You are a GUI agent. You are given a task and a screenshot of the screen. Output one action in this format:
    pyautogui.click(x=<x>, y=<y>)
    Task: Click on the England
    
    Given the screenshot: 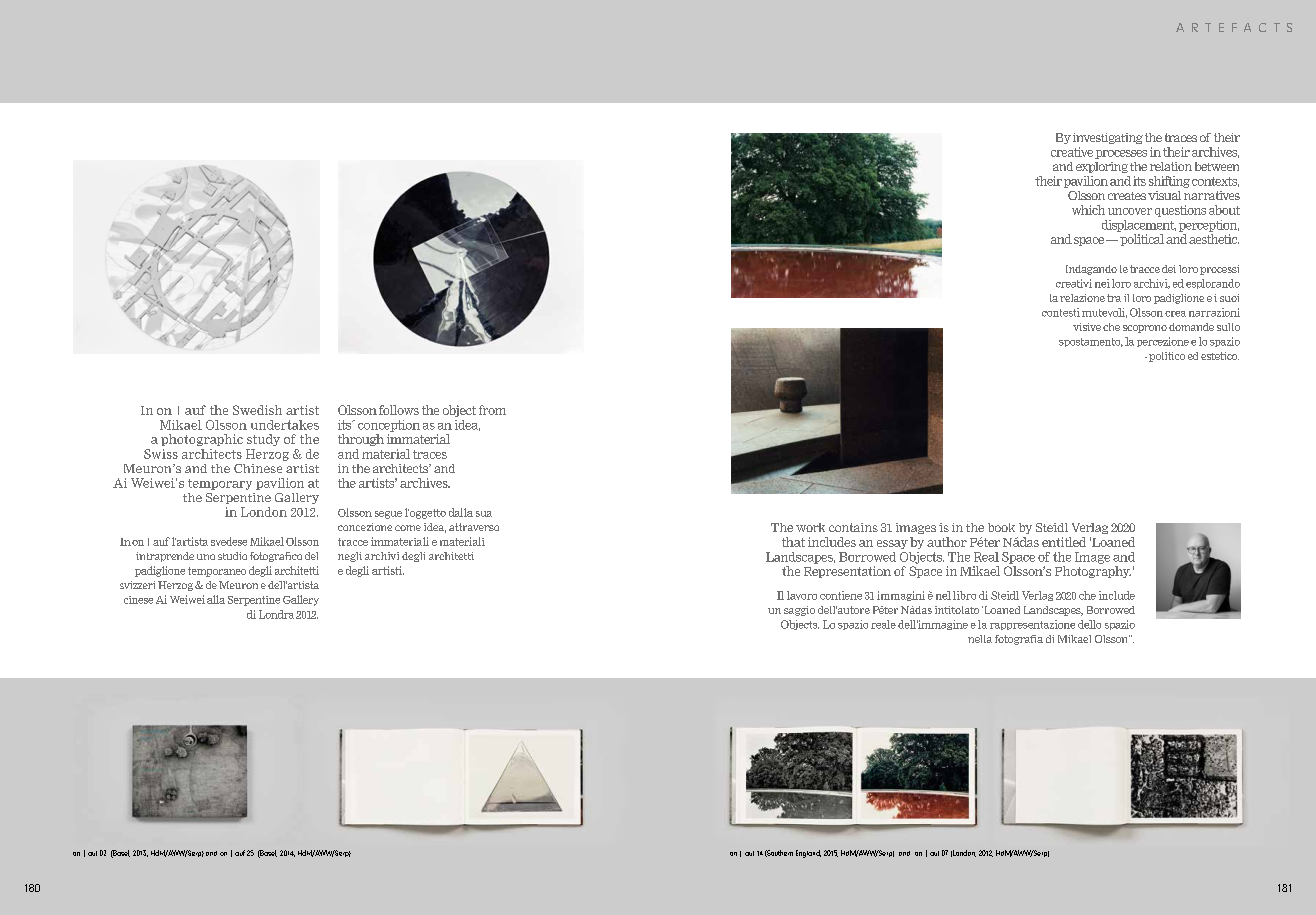 What is the action you would take?
    pyautogui.click(x=808, y=854)
